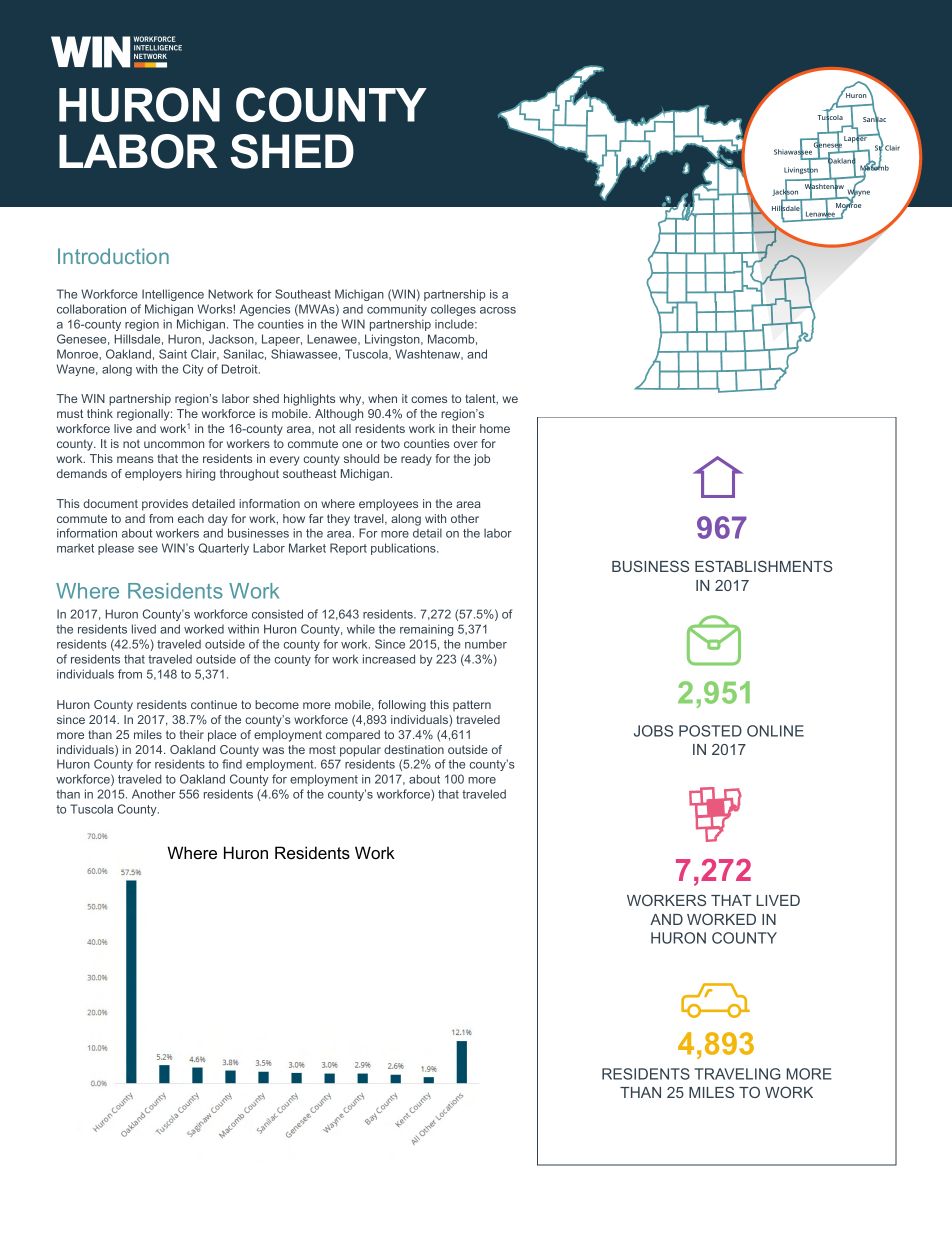 The image size is (952, 1233). I want to click on across, so click(498, 310).
